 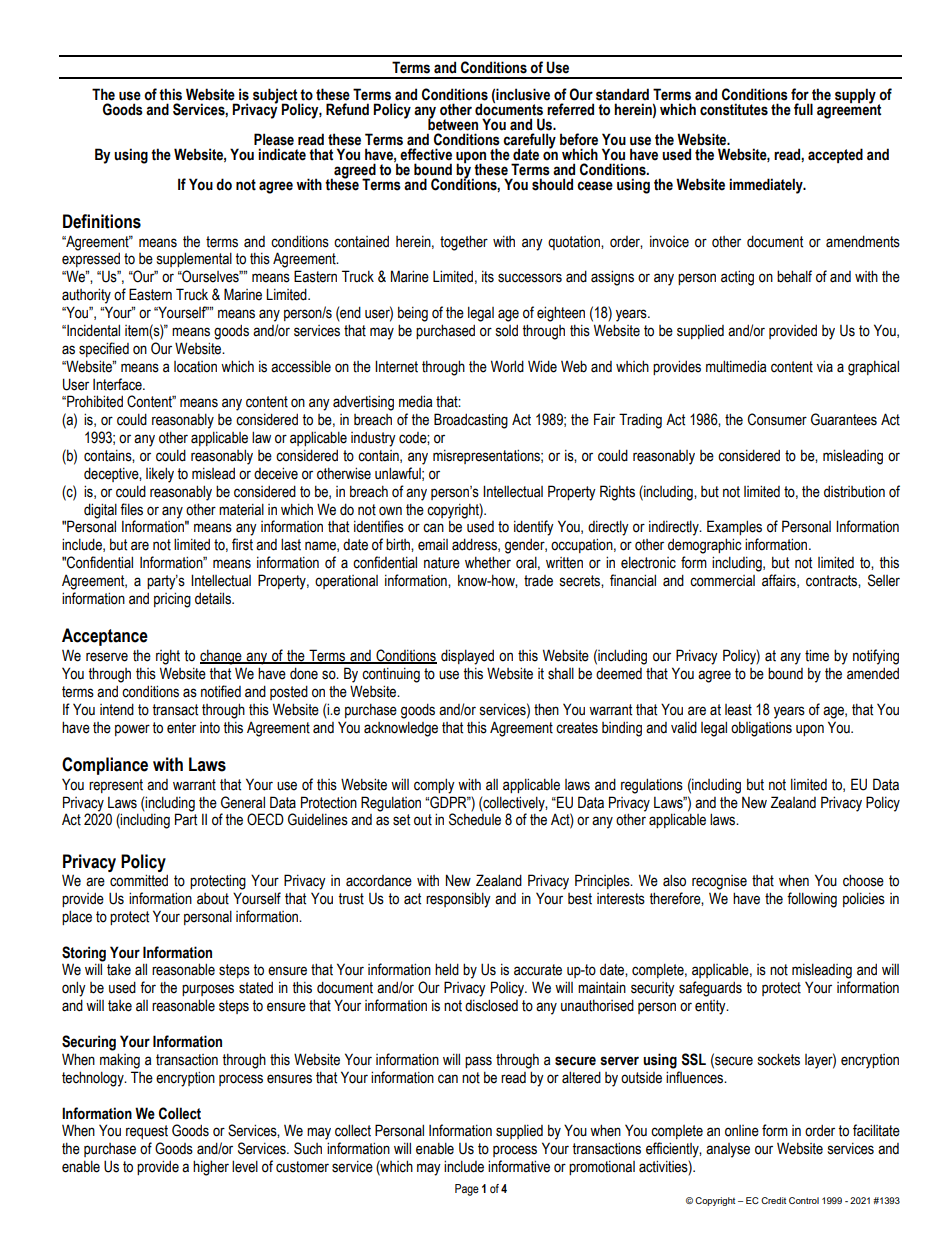 I want to click on Consumer, so click(x=777, y=419).
